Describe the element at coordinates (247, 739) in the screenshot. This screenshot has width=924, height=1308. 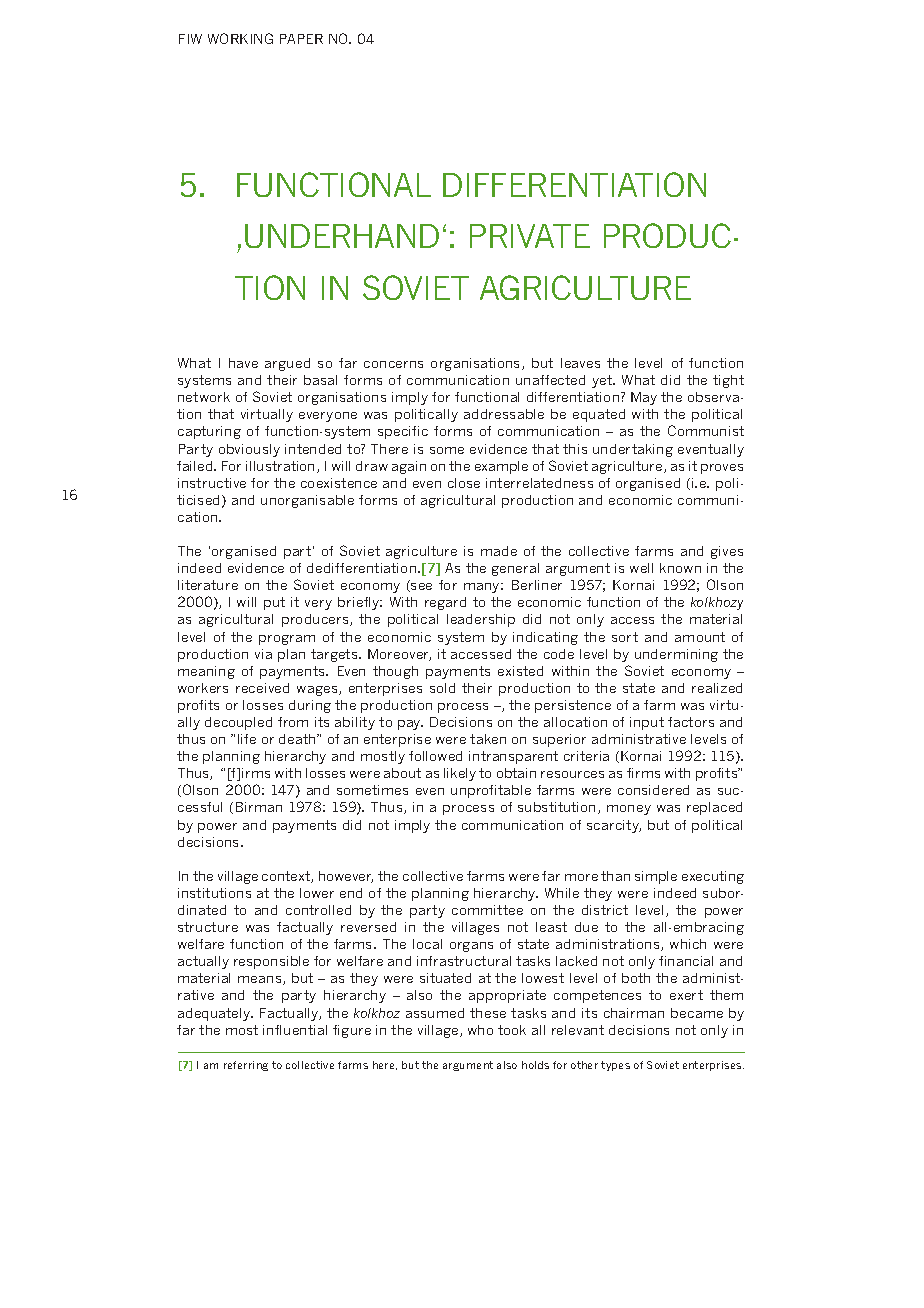
I see `life` at that location.
